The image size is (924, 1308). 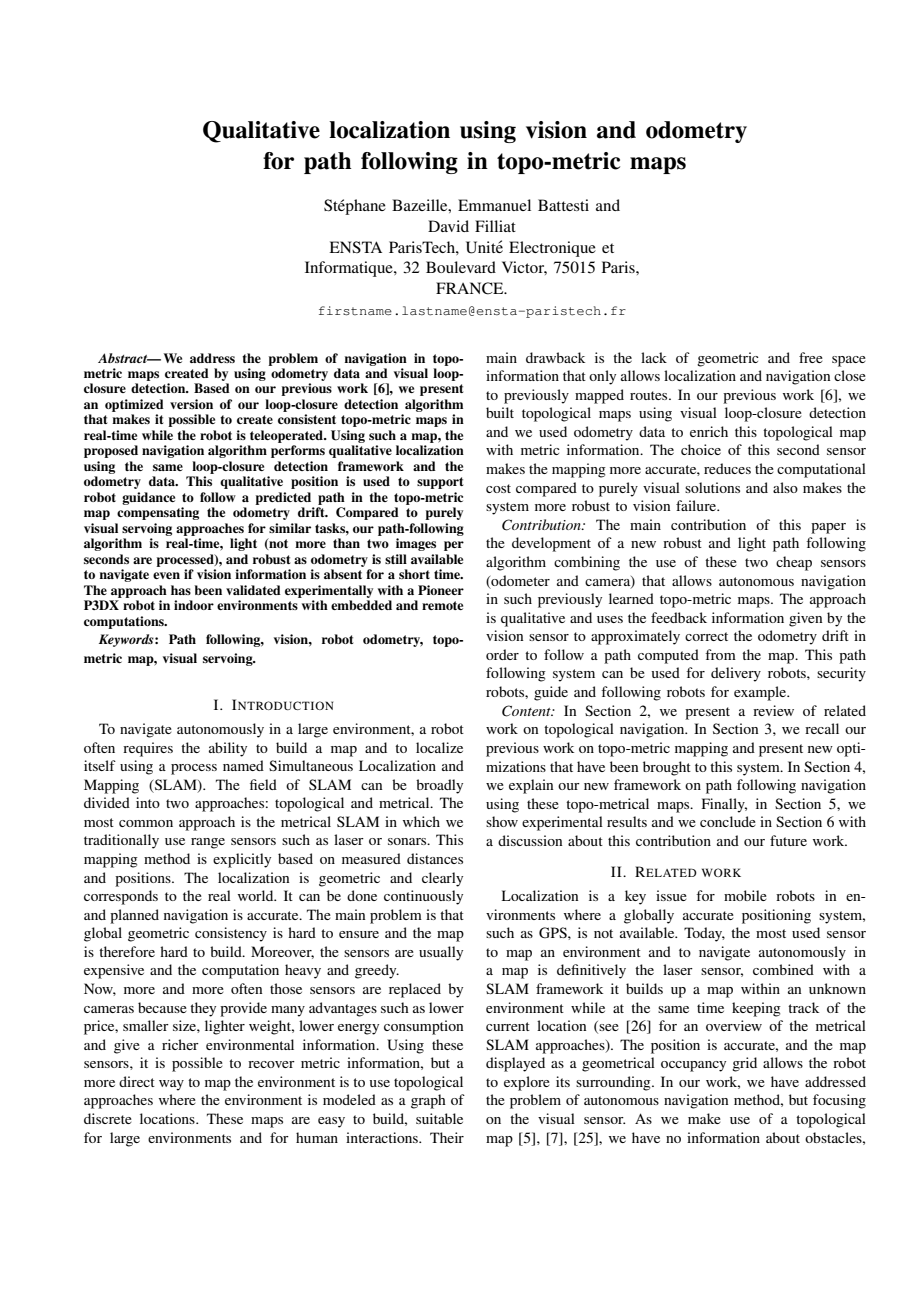 I want to click on common, so click(x=146, y=823).
